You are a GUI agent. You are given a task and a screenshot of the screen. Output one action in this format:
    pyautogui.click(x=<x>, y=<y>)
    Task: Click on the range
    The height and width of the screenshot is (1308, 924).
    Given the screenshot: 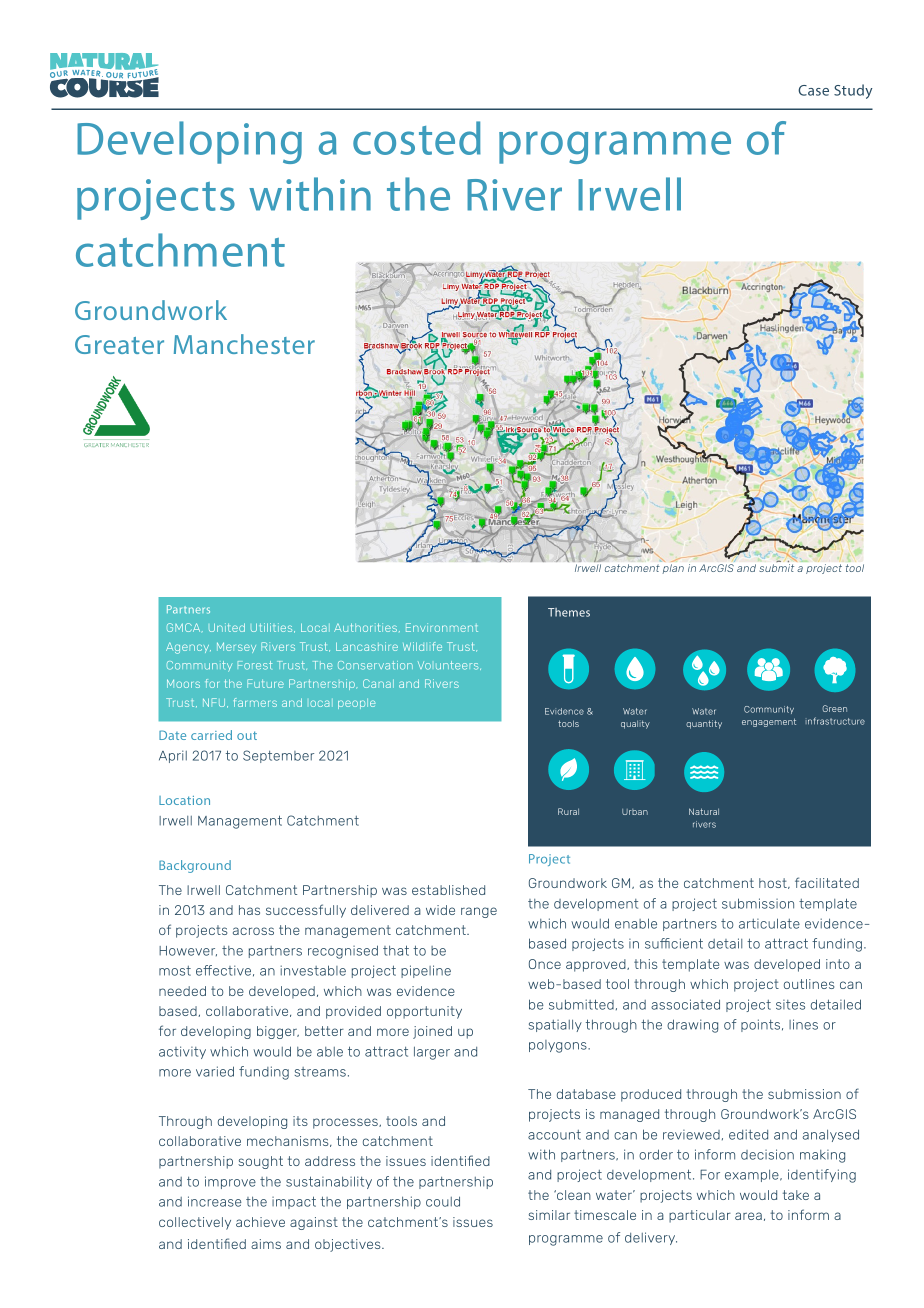 What is the action you would take?
    pyautogui.click(x=479, y=912)
